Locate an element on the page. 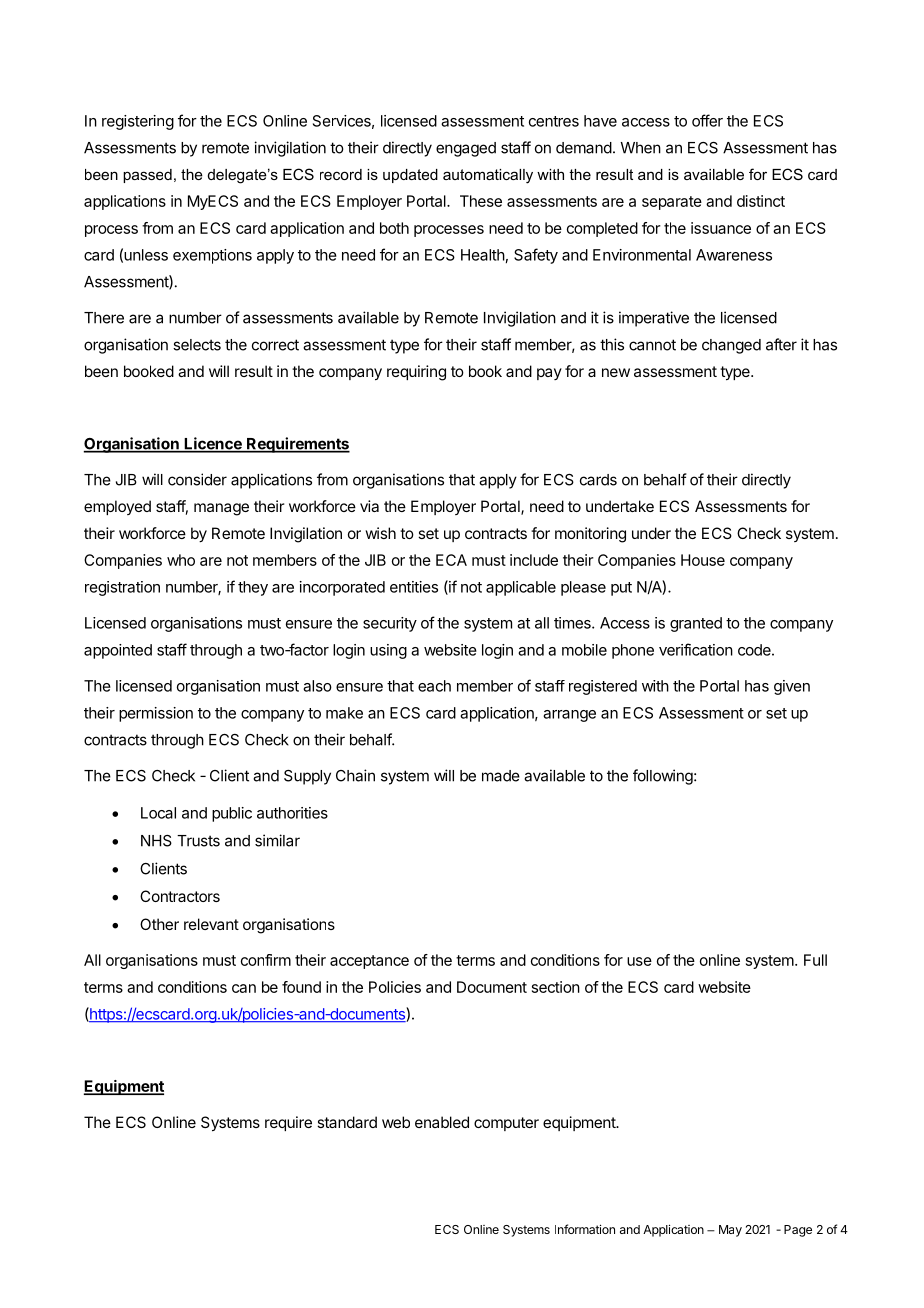 This page has width=924, height=1308. engaged is located at coordinates (466, 149).
